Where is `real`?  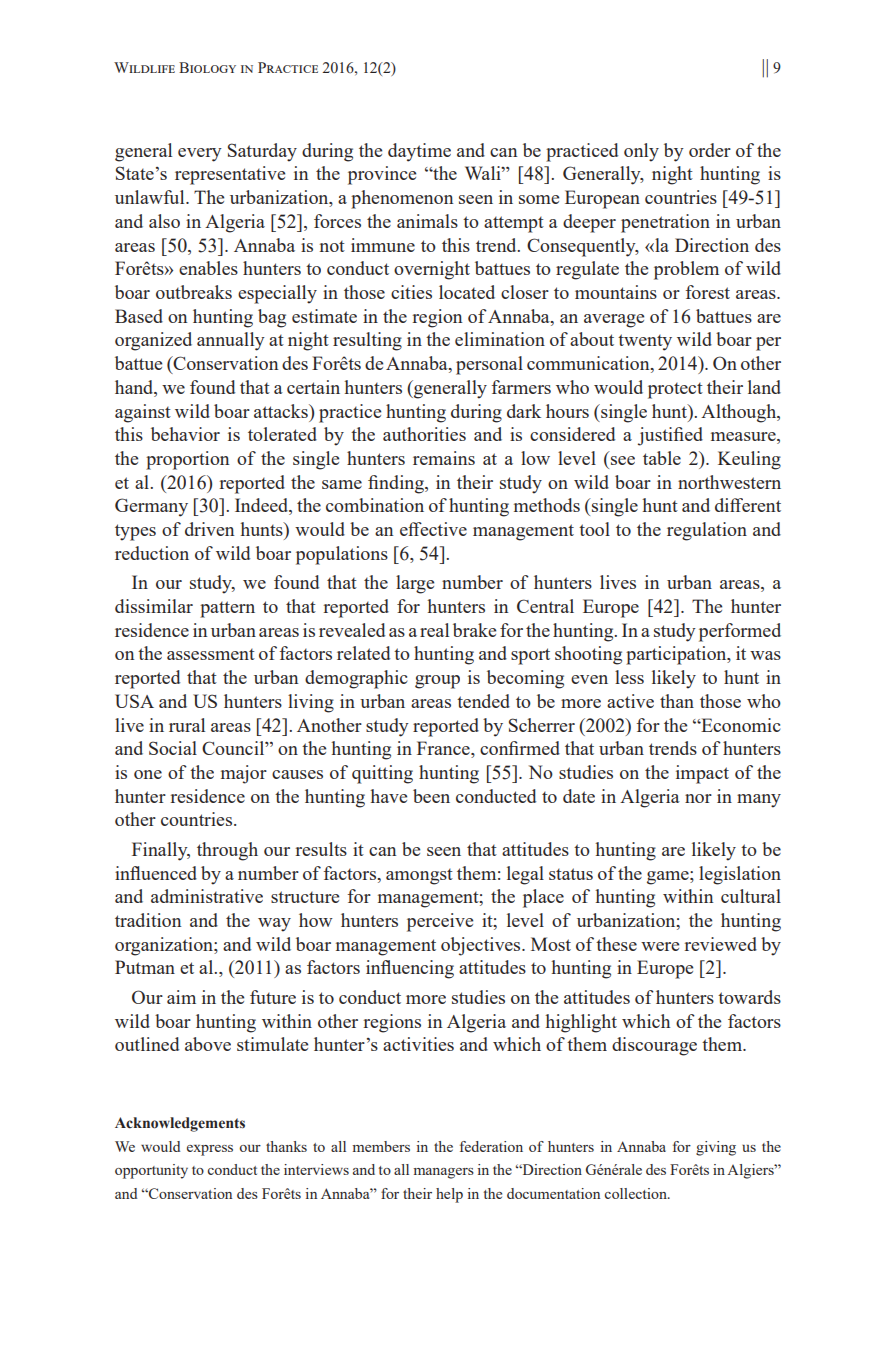 real is located at coordinates (434, 630).
